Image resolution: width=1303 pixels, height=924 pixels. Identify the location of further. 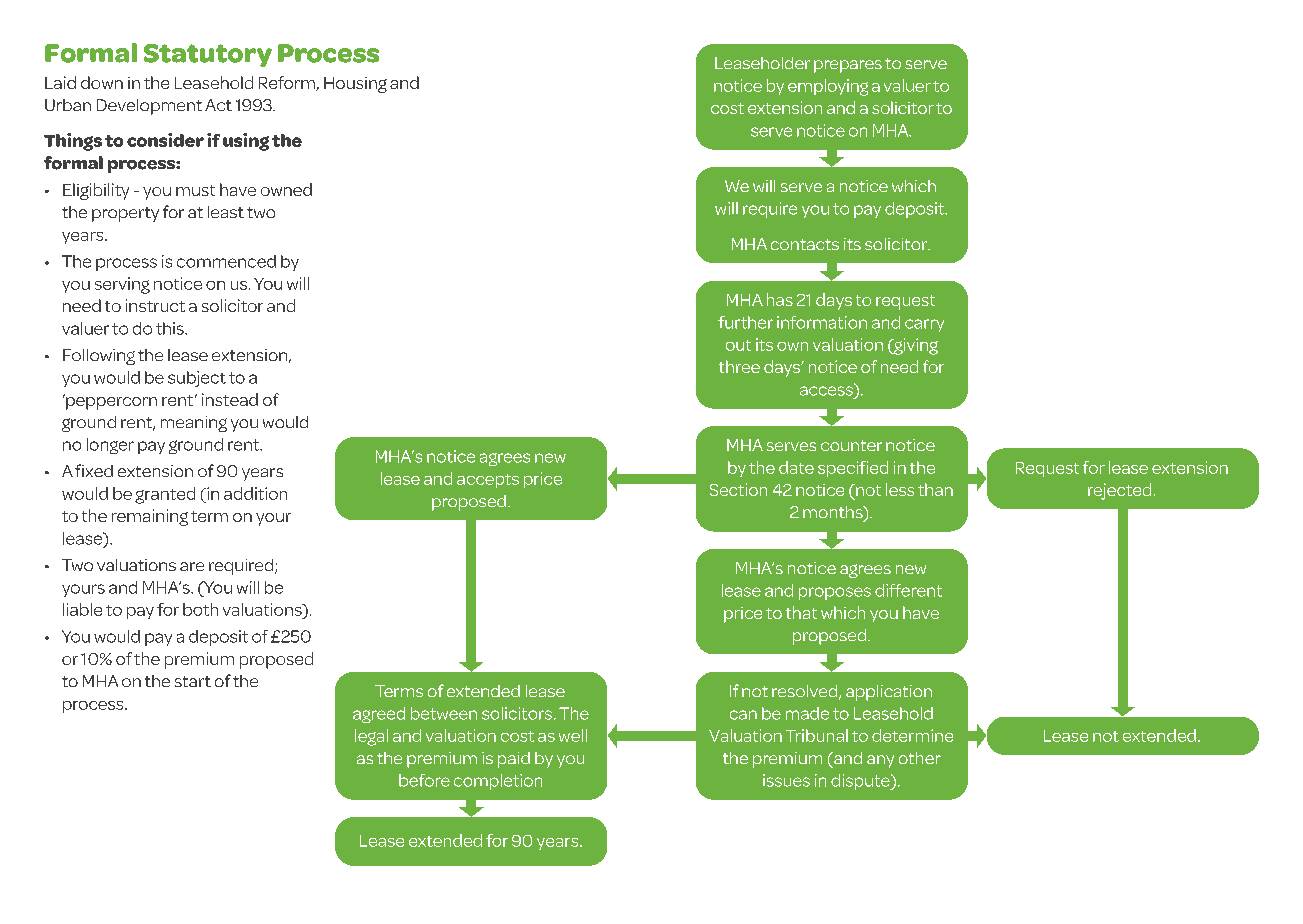
(745, 322).
